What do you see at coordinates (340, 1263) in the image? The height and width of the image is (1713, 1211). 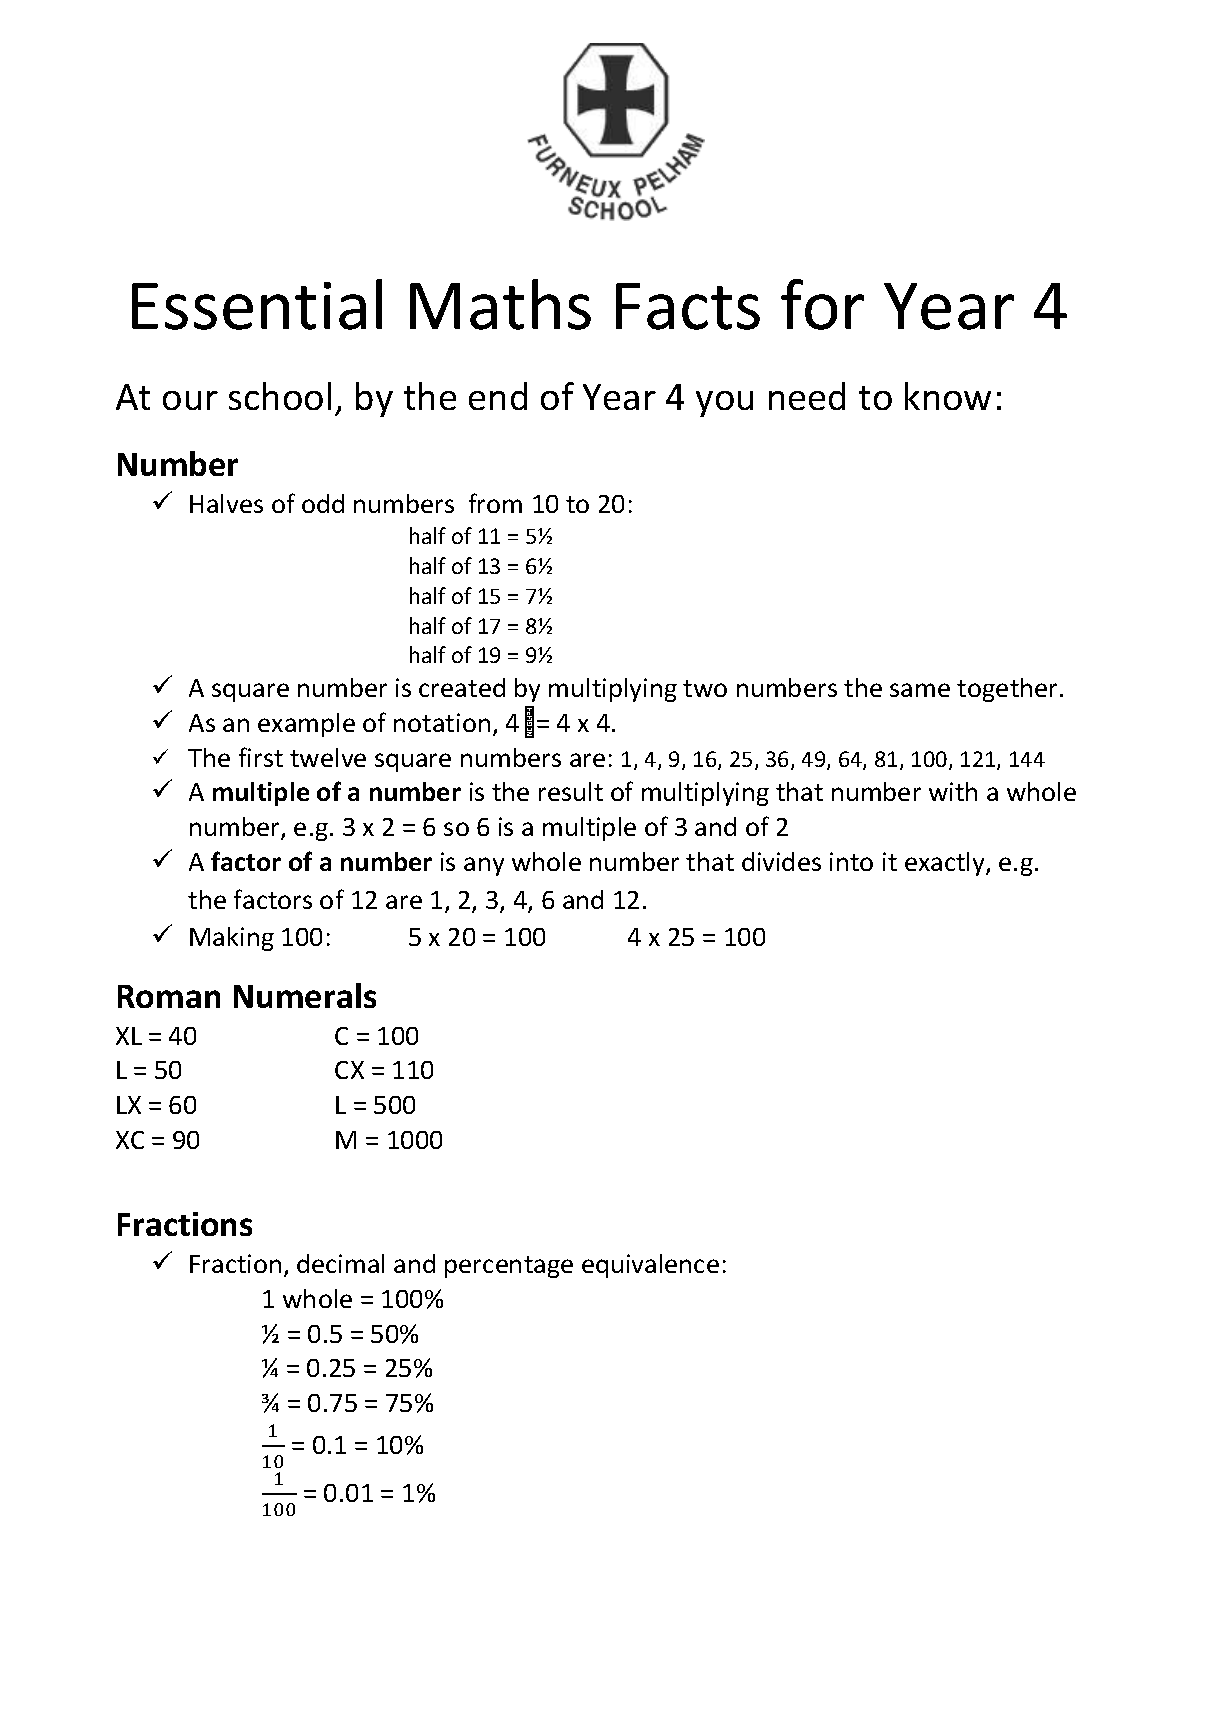 I see `decimal` at bounding box center [340, 1263].
